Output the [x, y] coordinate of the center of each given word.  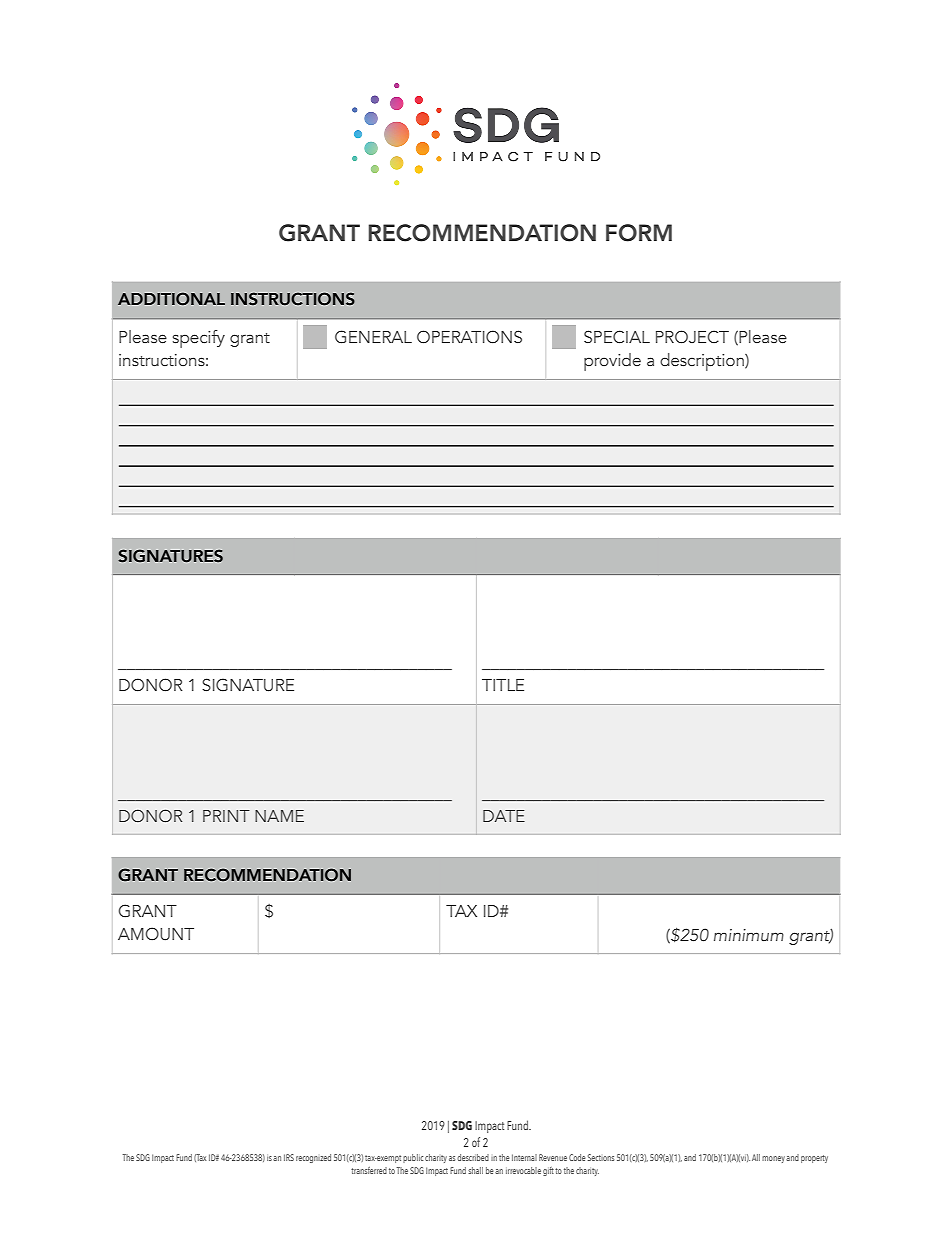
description [703, 362]
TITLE [503, 685]
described [473, 1157]
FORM [639, 233]
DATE [504, 816]
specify [199, 339]
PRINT [226, 816]
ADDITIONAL [171, 299]
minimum [749, 935]
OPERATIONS [469, 337]
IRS [289, 1157]
